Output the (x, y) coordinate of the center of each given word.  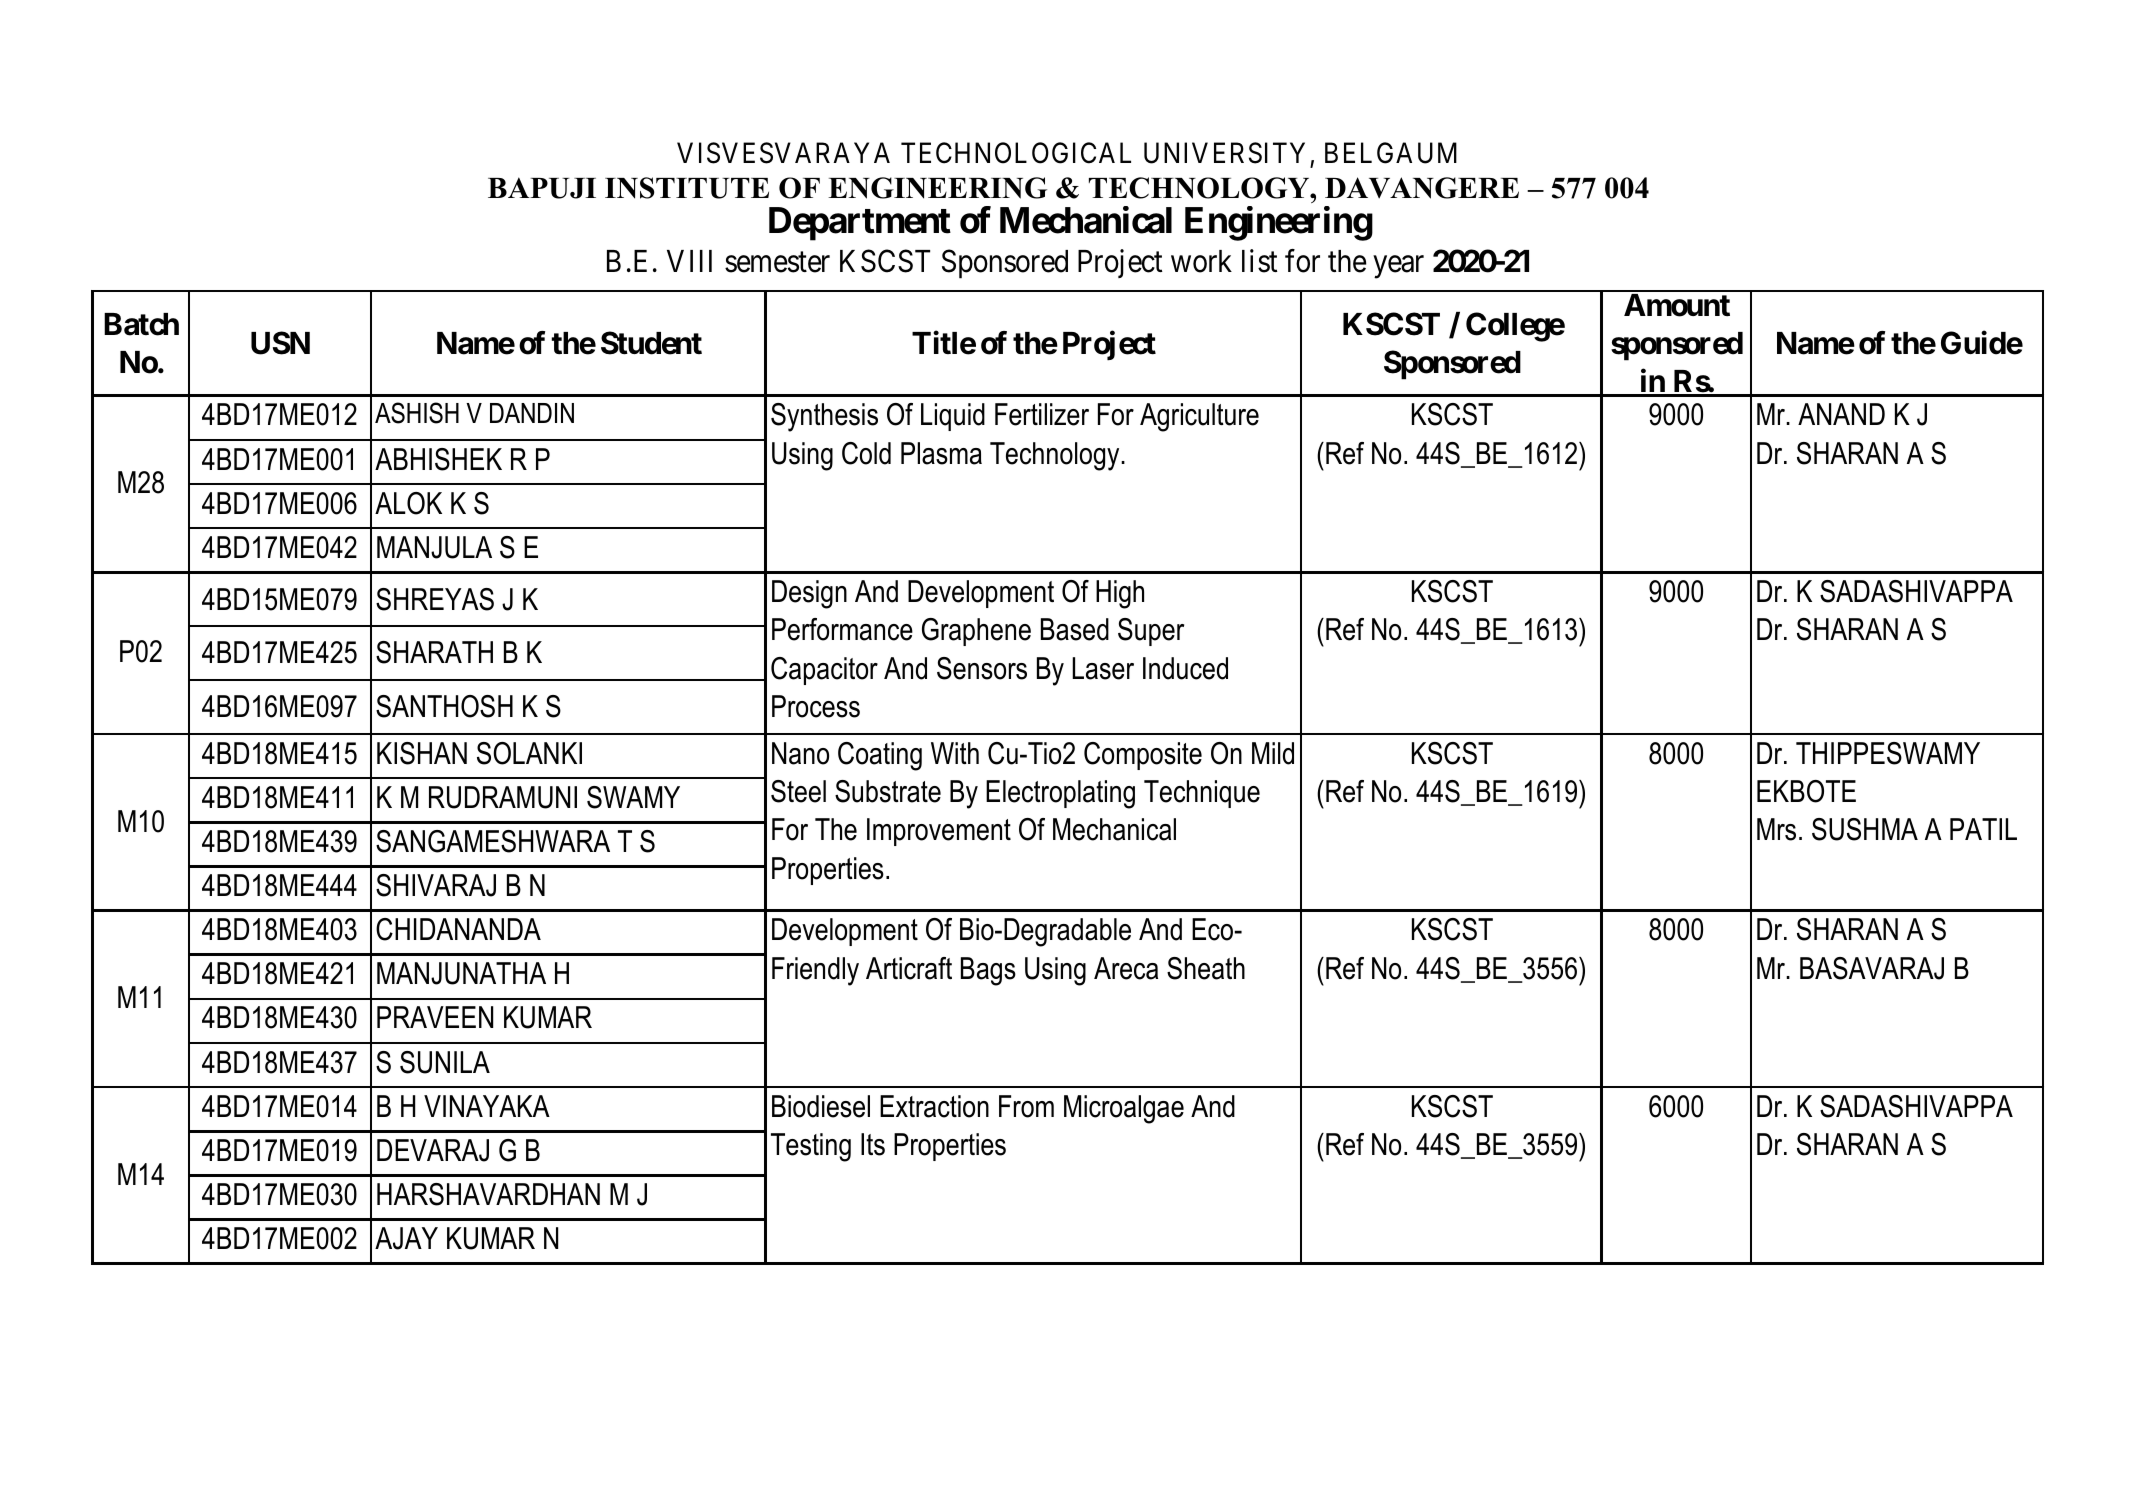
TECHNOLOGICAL (1016, 153)
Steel (798, 791)
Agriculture (1199, 417)
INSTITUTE (687, 188)
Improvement (939, 832)
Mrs (1776, 829)
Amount (1677, 305)
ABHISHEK (438, 459)
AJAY (406, 1238)
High (1120, 594)
